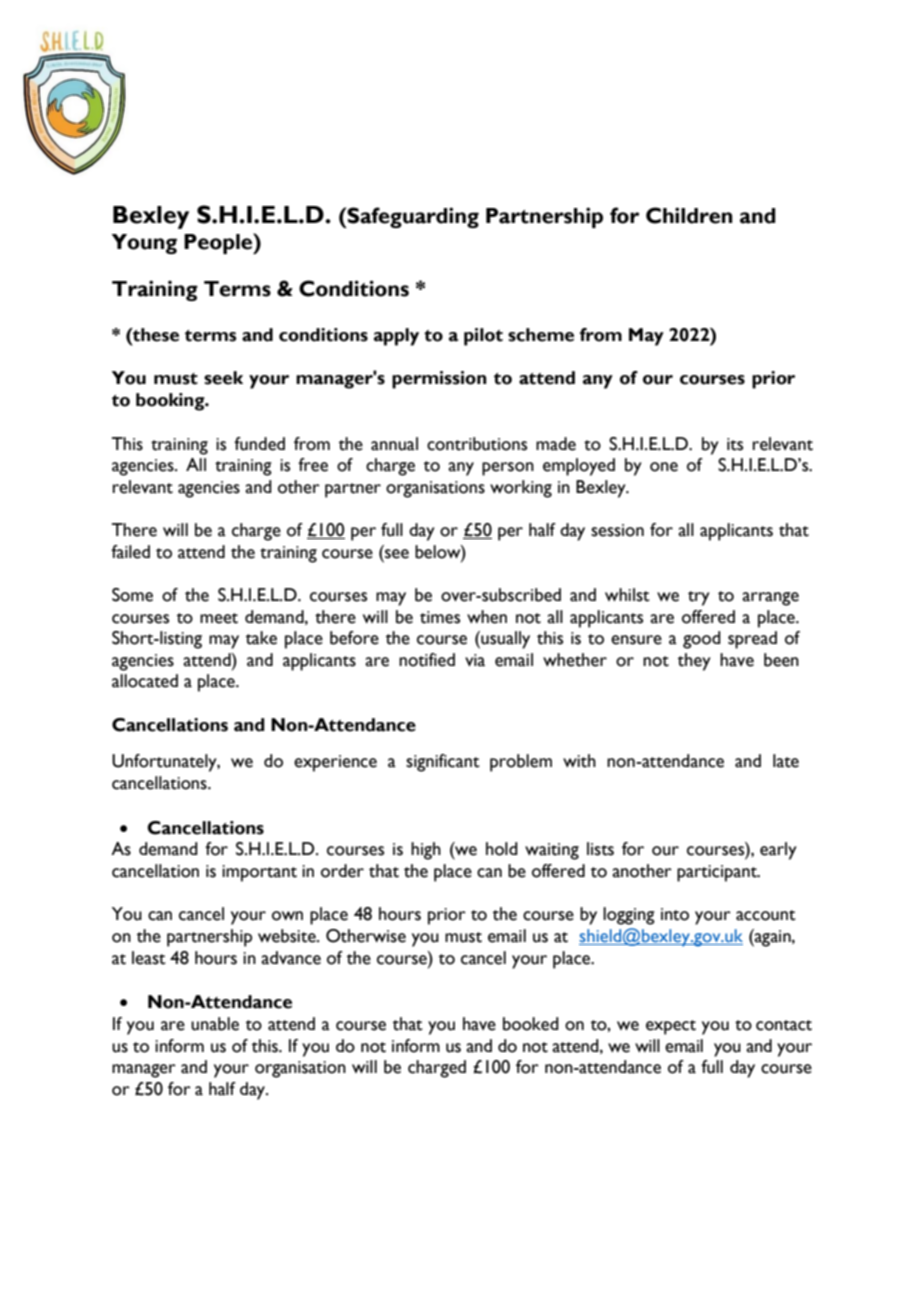 The image size is (924, 1307). Describe the element at coordinates (144, 244) in the document. I see `Young` at that location.
